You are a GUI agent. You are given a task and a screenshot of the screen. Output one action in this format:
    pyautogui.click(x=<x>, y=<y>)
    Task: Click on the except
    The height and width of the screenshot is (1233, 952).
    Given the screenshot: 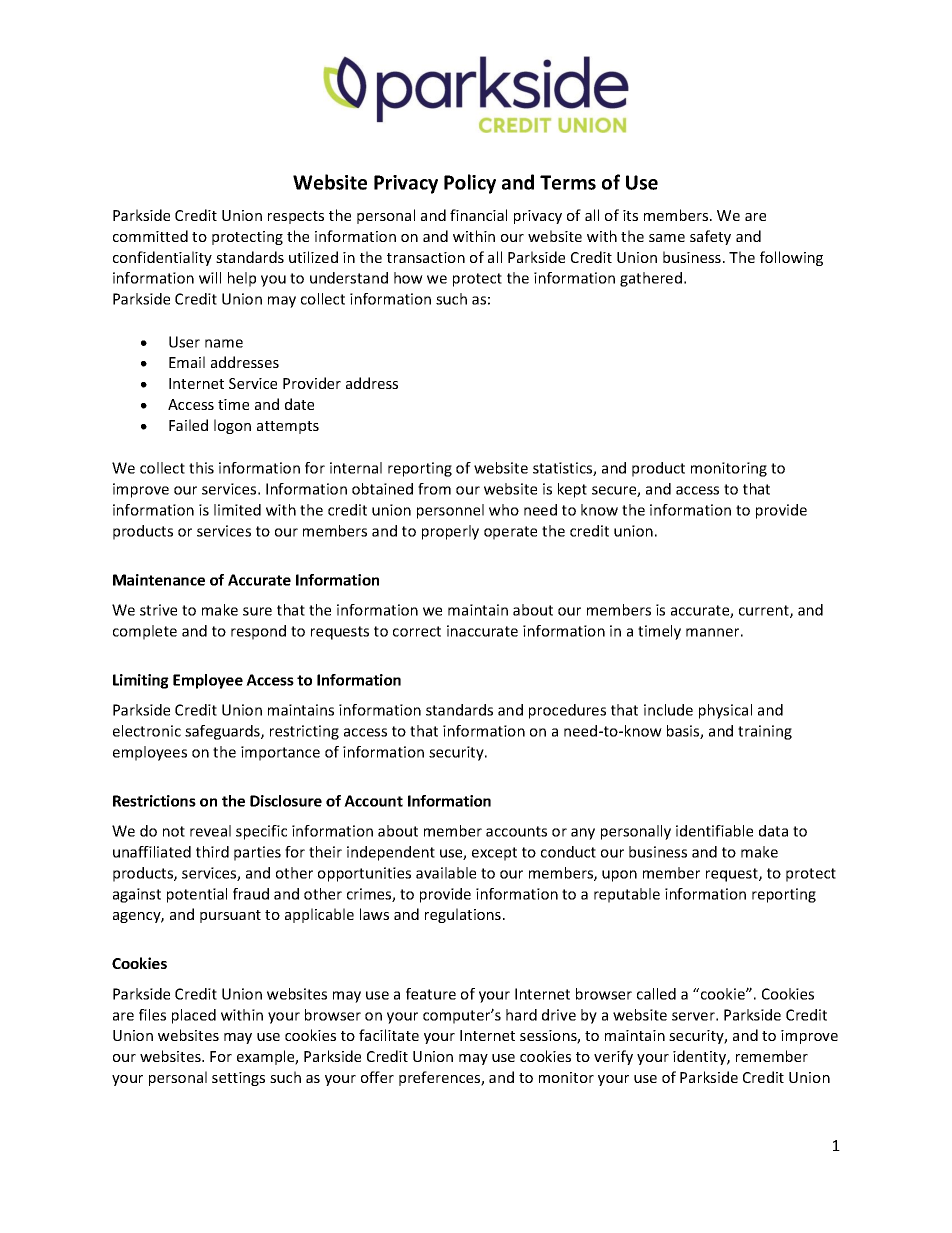 What is the action you would take?
    pyautogui.click(x=494, y=854)
